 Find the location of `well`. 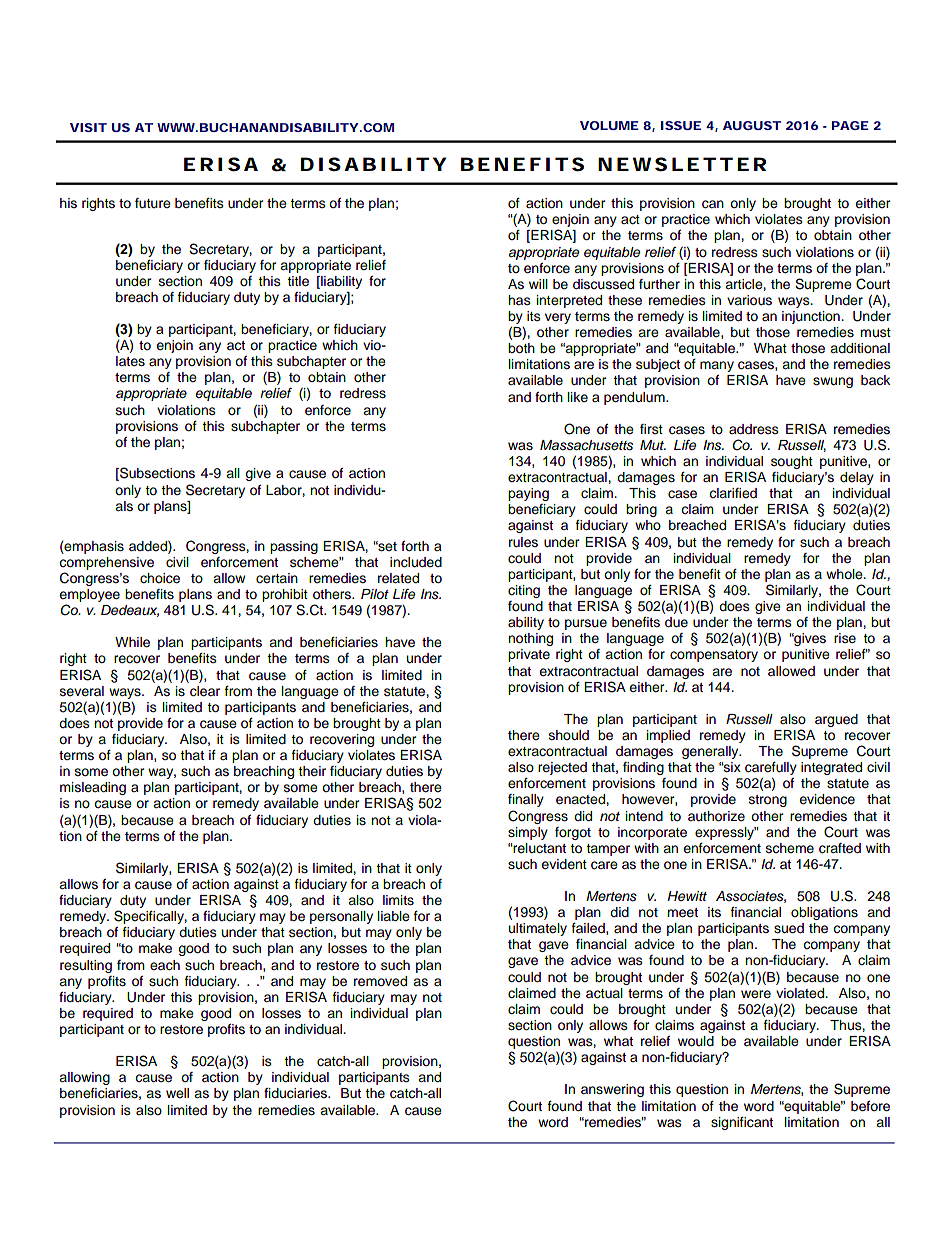

well is located at coordinates (177, 1093).
